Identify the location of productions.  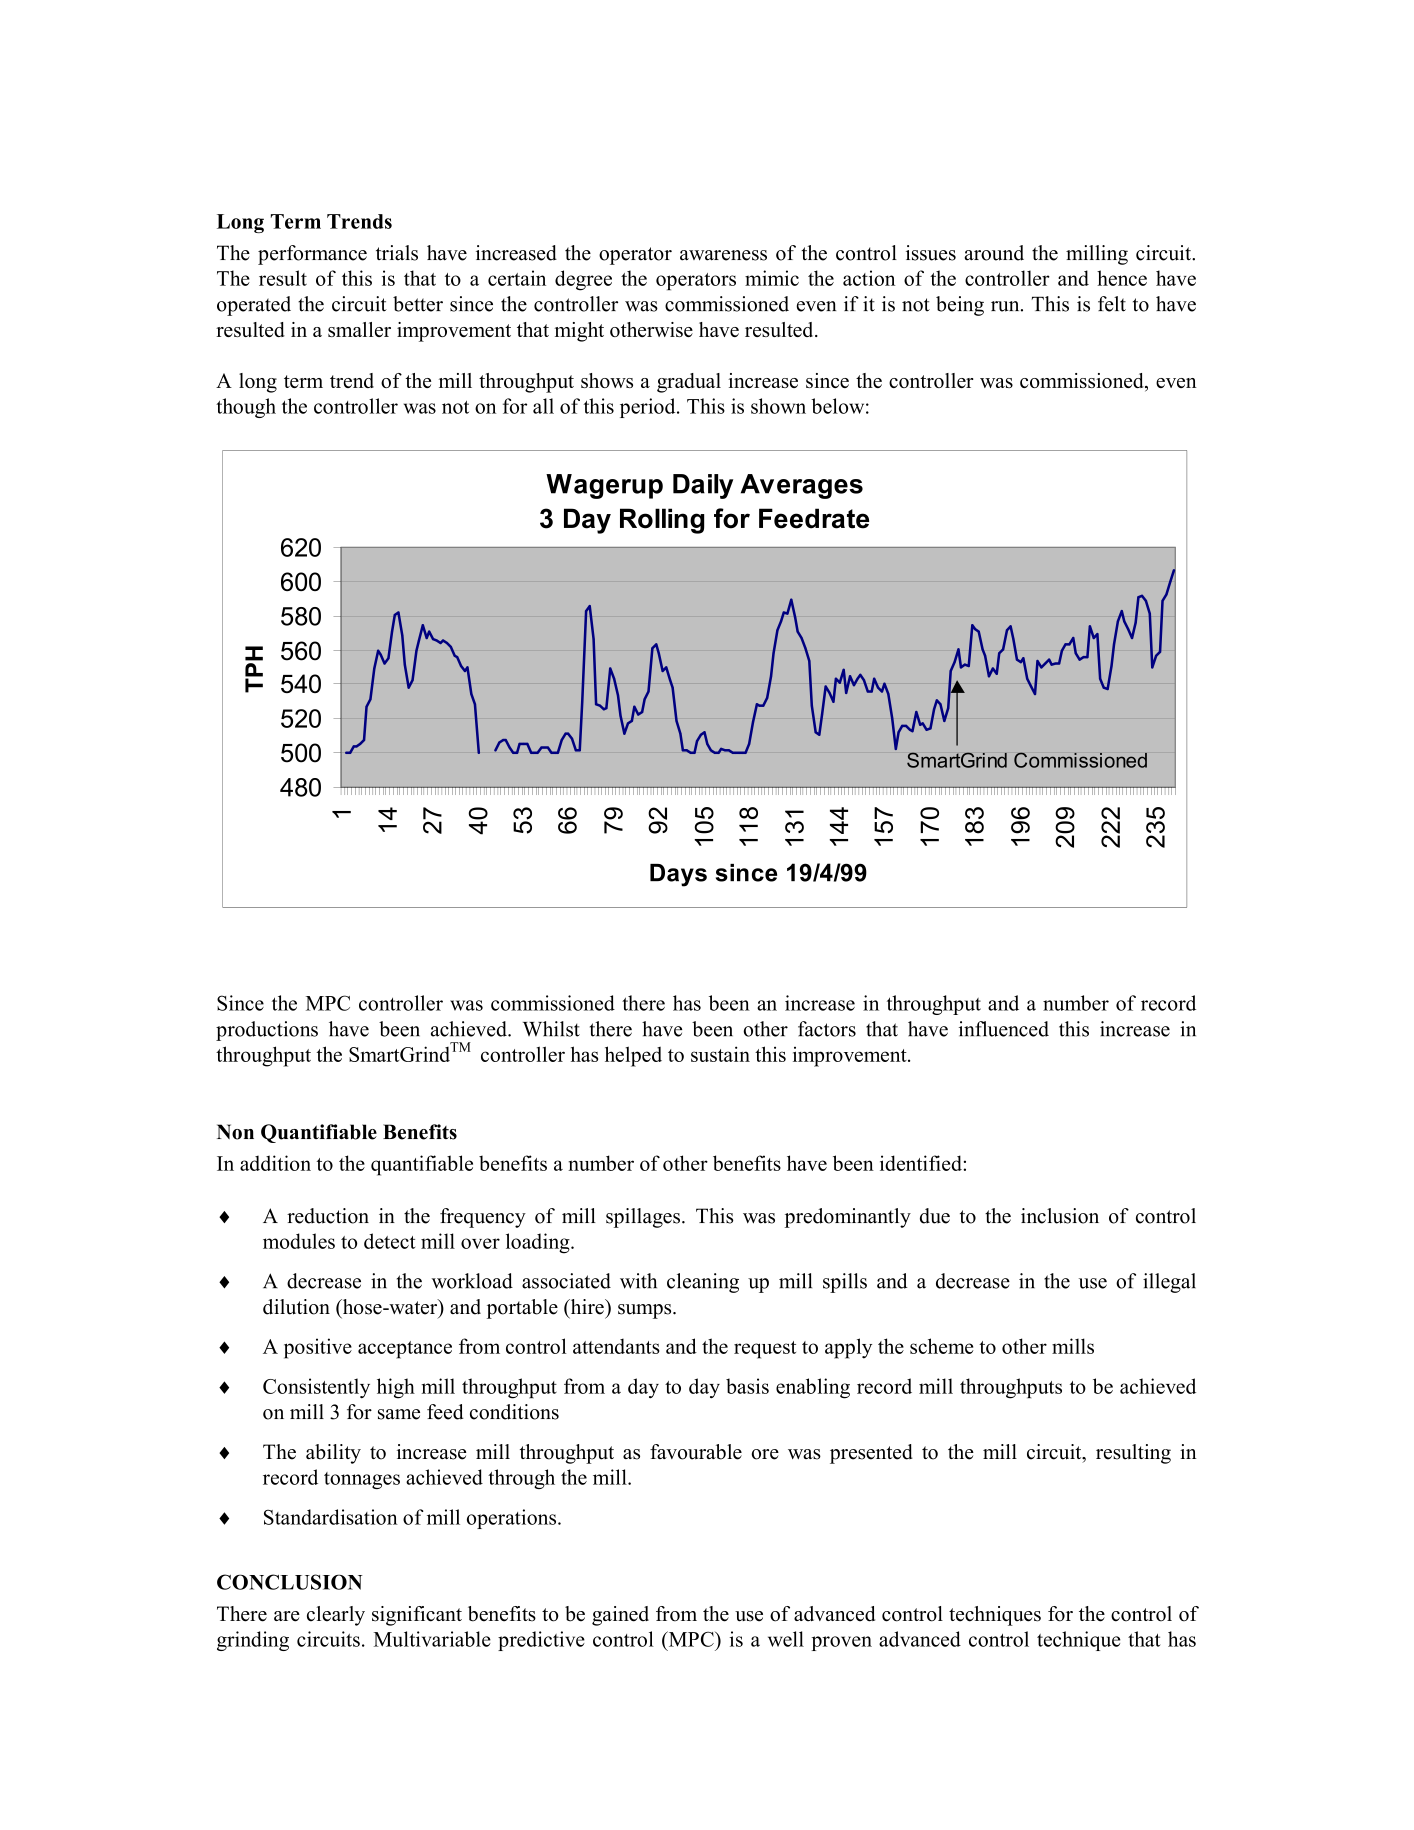
(267, 1031).
